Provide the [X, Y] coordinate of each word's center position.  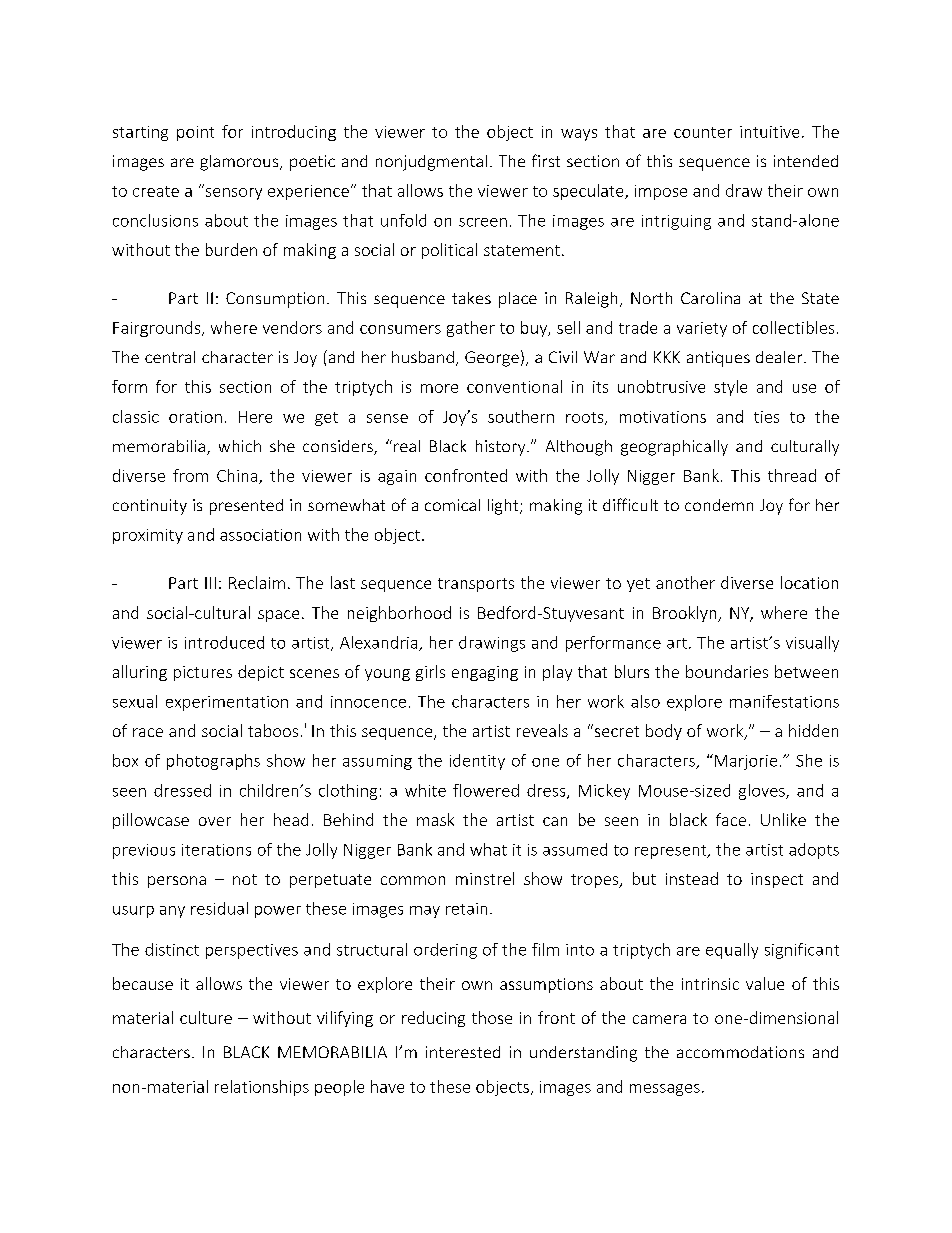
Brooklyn [686, 614]
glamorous [239, 163]
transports [476, 585]
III [210, 583]
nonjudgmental [431, 163]
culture [206, 1017]
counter [703, 132]
